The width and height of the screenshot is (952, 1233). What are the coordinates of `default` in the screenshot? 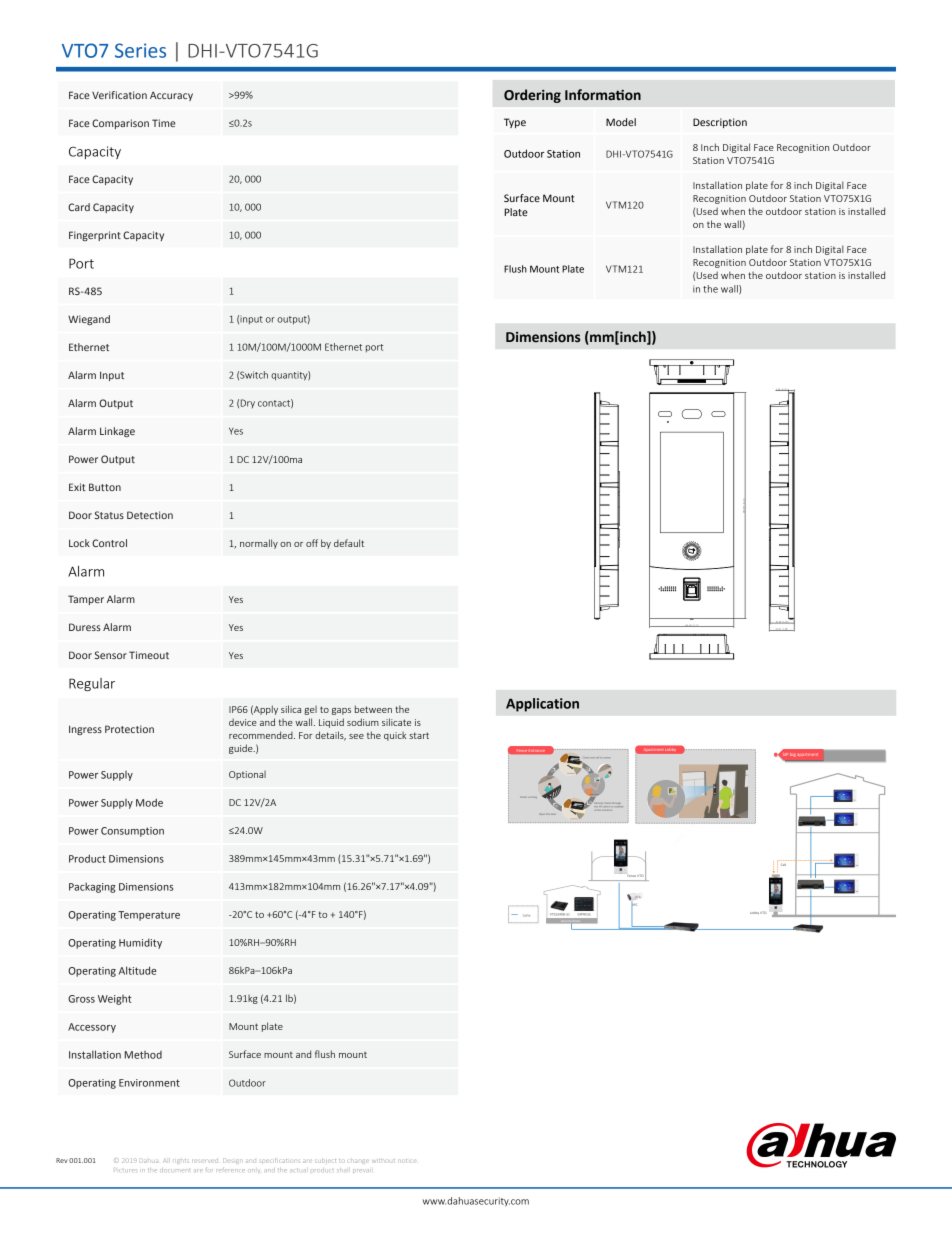 It's located at (349, 543).
